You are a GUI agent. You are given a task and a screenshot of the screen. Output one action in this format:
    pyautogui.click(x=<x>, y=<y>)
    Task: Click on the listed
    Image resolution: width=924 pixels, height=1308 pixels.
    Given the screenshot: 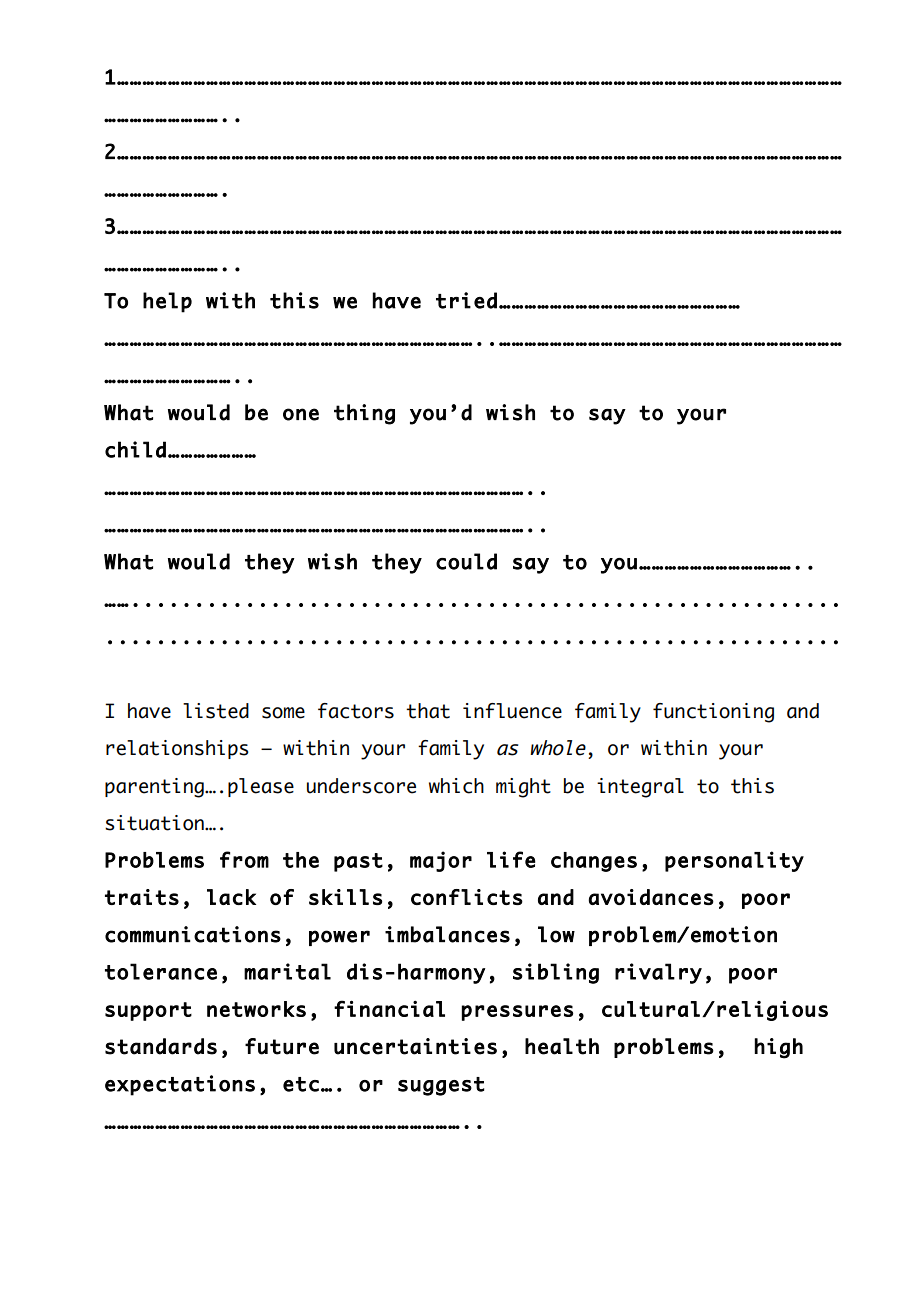 What is the action you would take?
    pyautogui.click(x=216, y=711)
